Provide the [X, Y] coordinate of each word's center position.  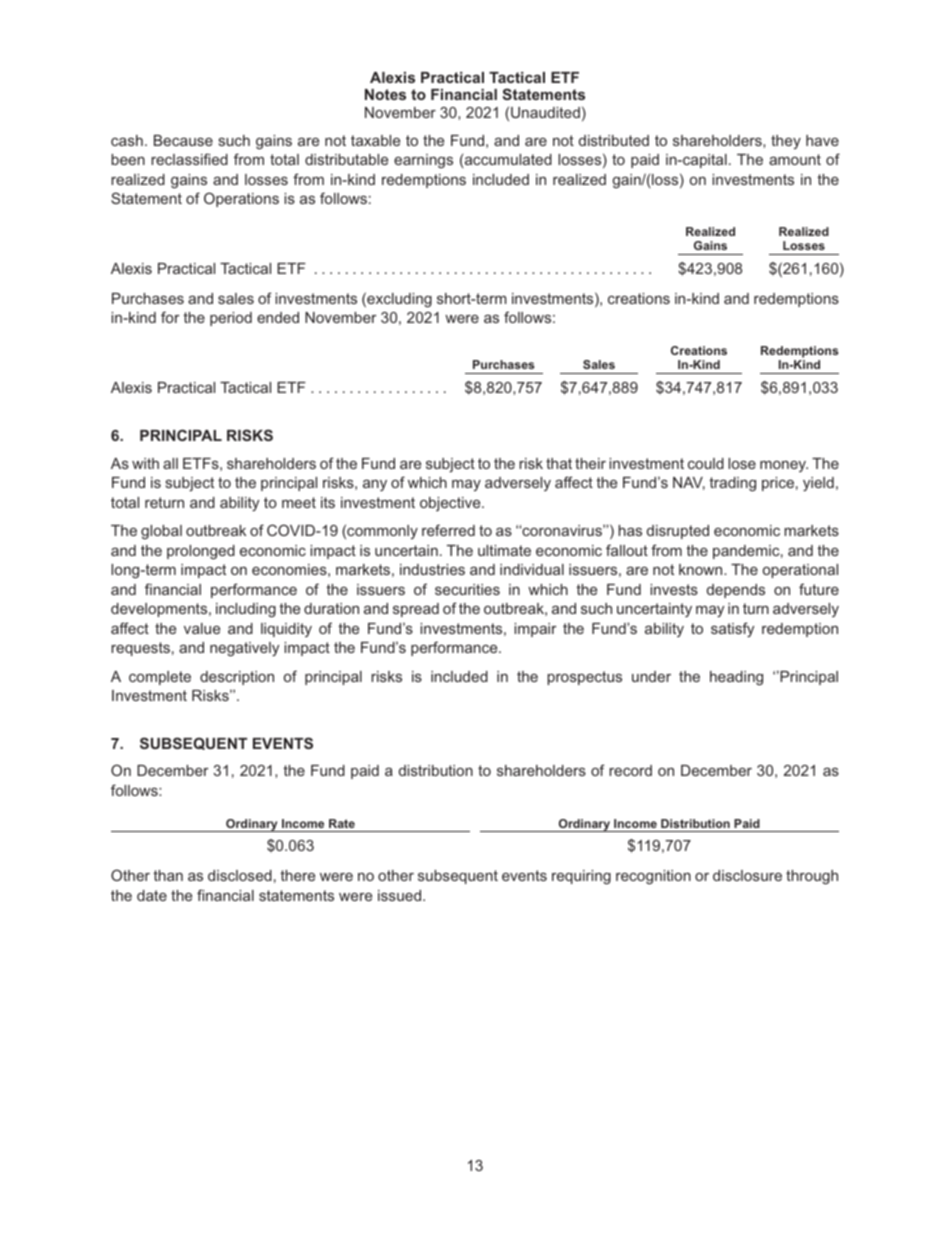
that [559, 463]
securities [467, 589]
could [706, 463]
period [231, 319]
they [786, 142]
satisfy [732, 629]
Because [183, 140]
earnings [423, 161]
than [168, 875]
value [202, 628]
